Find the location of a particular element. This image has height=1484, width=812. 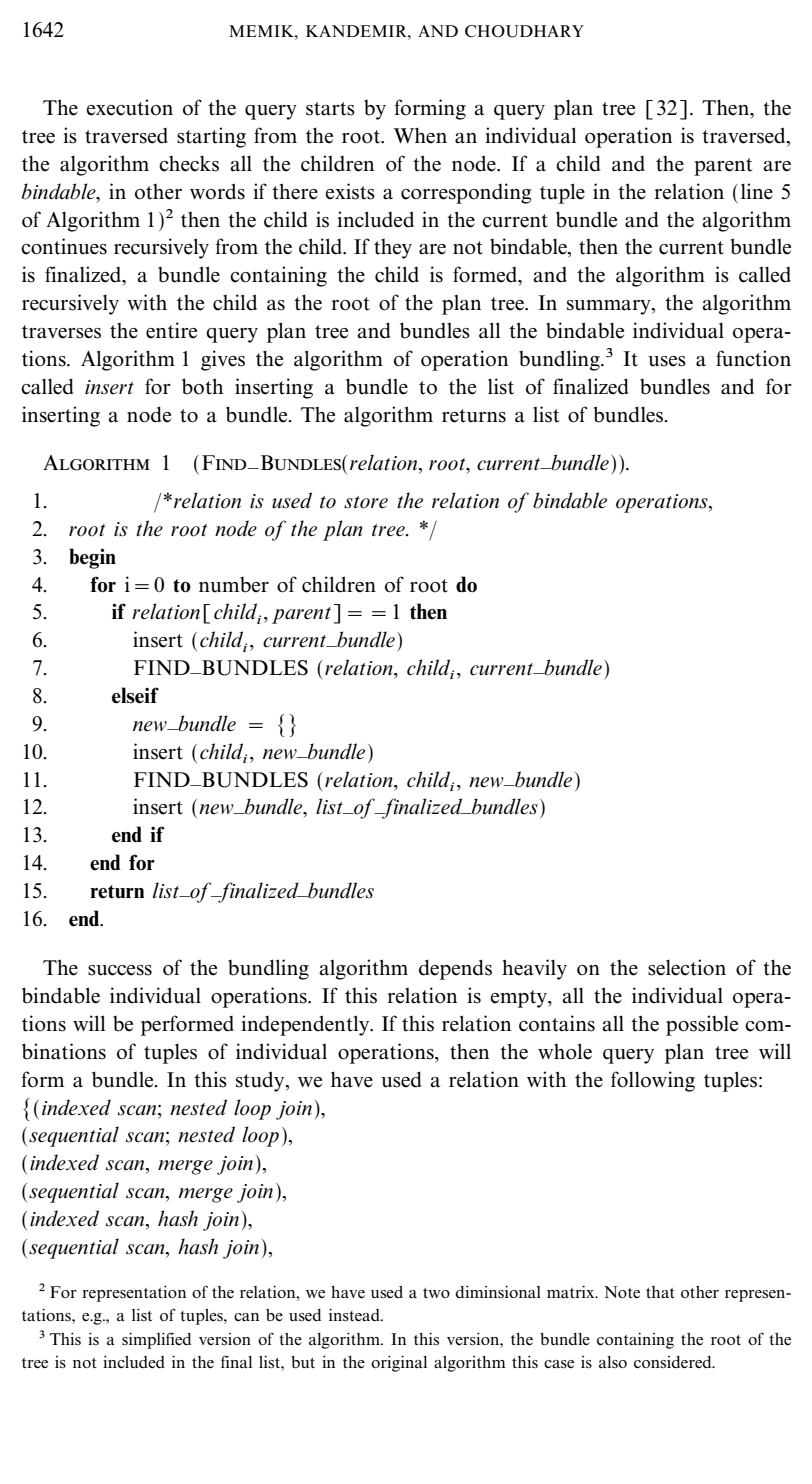

both is located at coordinates (203, 386).
